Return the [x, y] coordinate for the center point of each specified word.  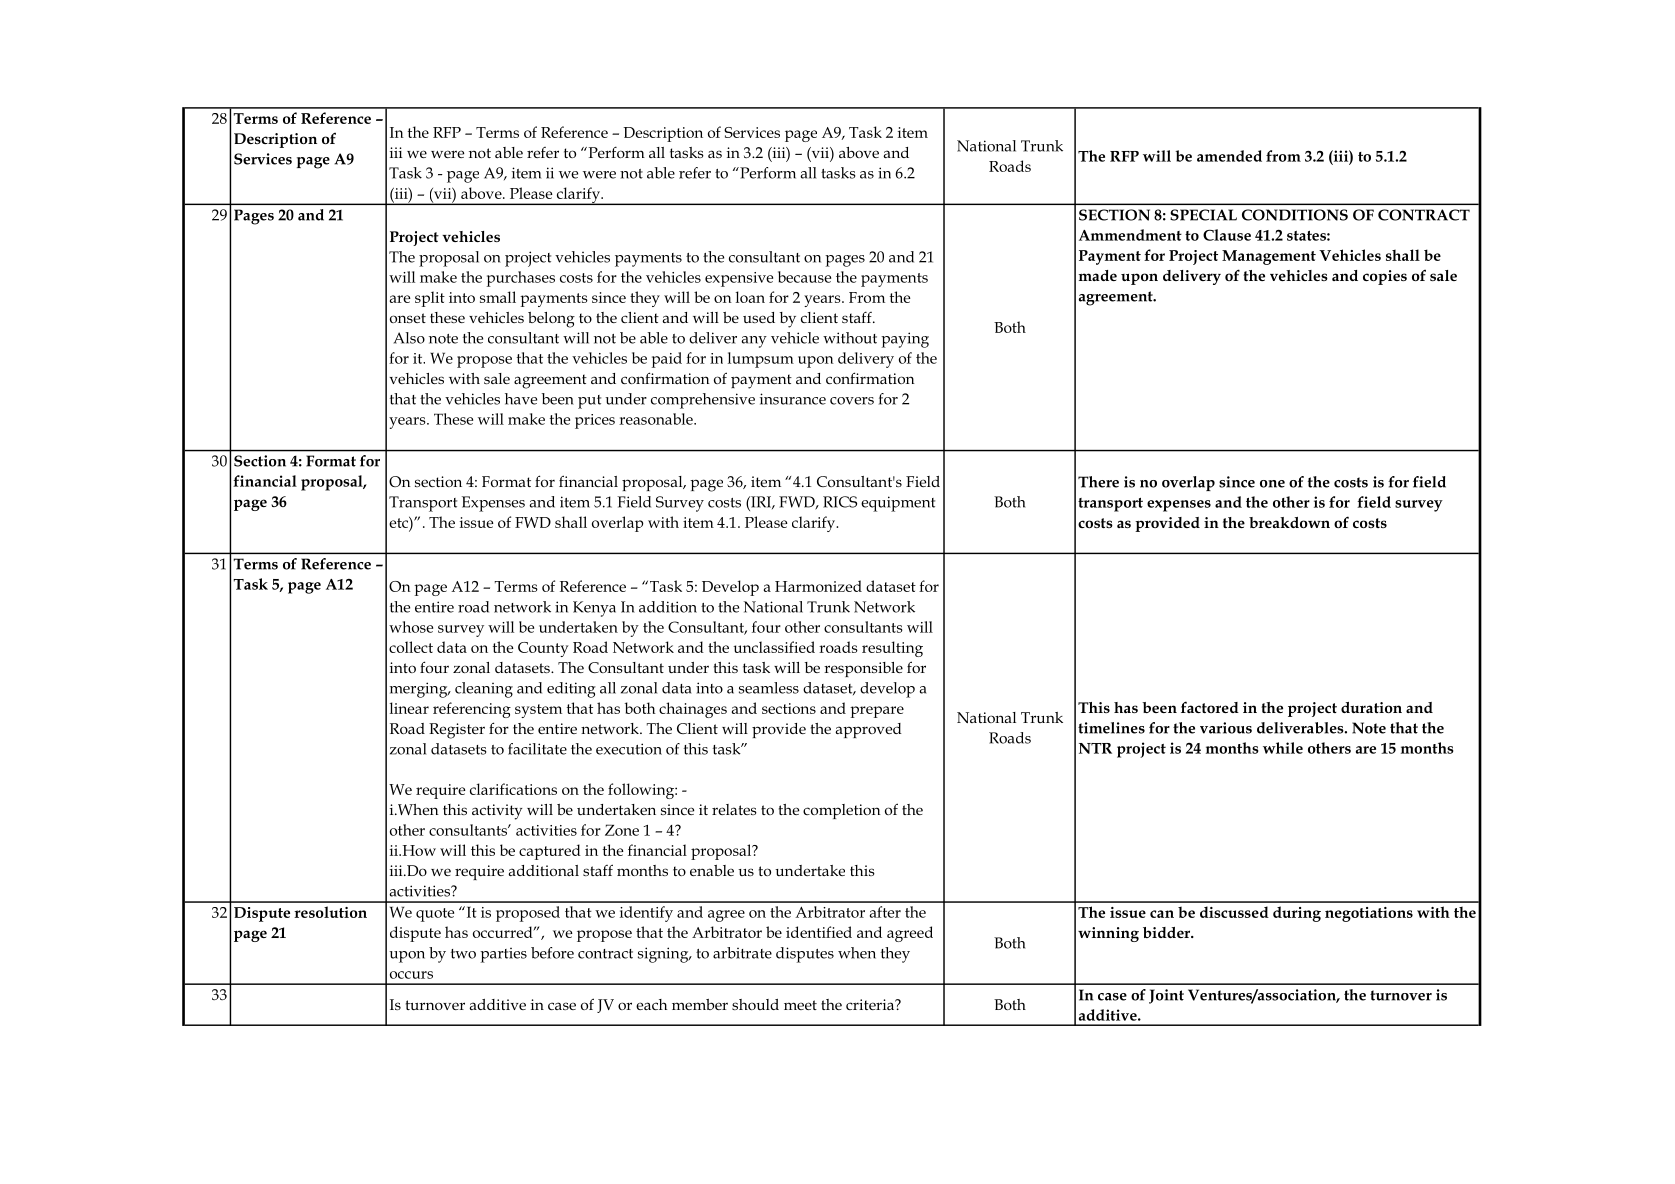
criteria [871, 1004]
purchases [521, 279]
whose [411, 627]
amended [1229, 156]
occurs [411, 975]
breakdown [1289, 522]
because [804, 277]
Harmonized [818, 586]
